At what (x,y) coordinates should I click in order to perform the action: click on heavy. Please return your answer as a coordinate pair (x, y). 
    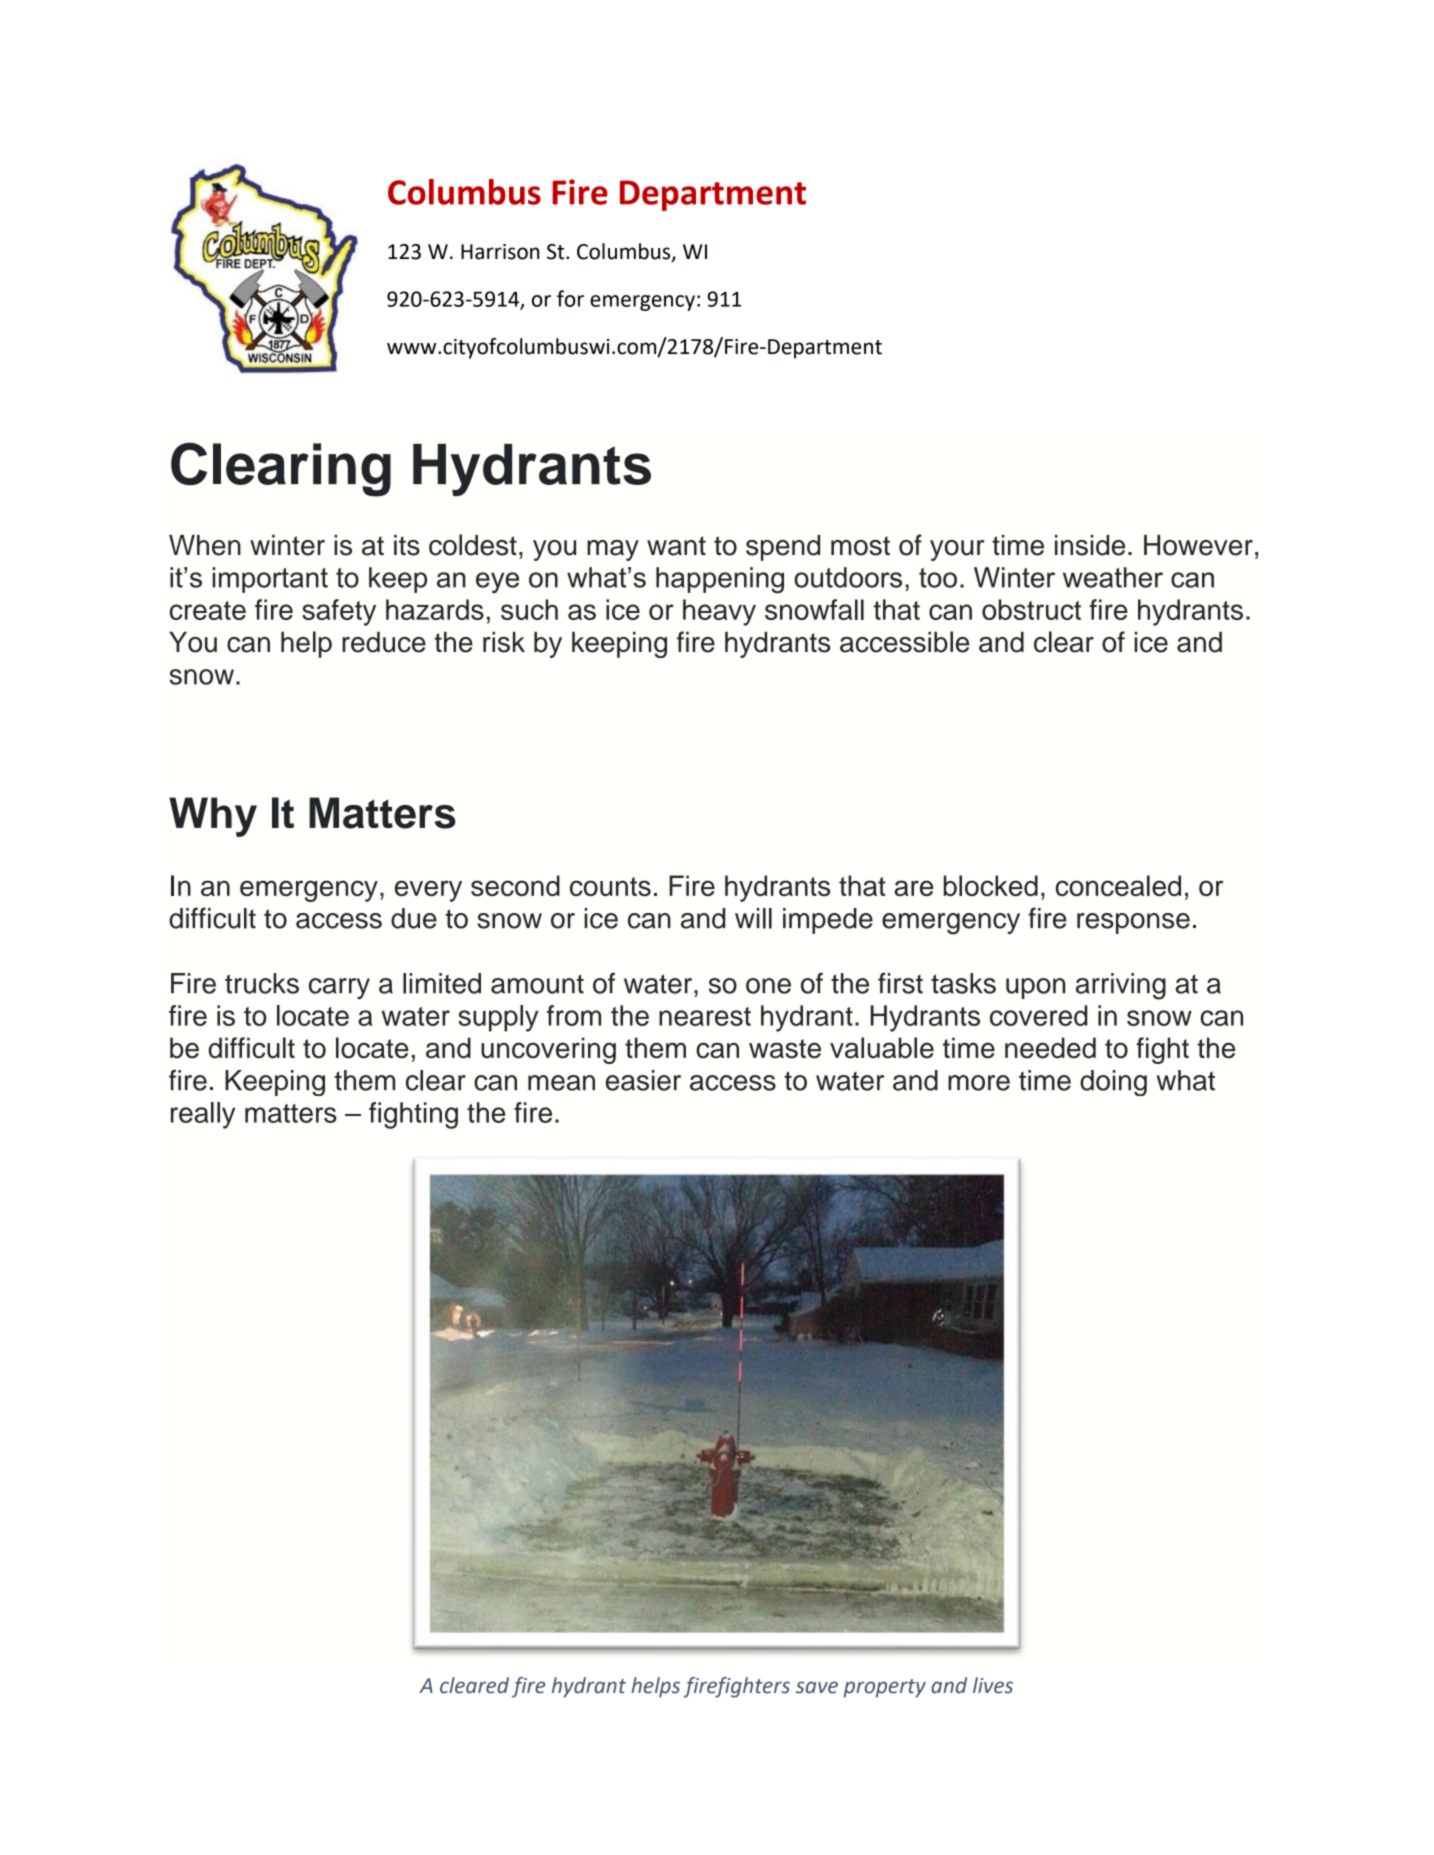
    Looking at the image, I should click on (719, 612).
